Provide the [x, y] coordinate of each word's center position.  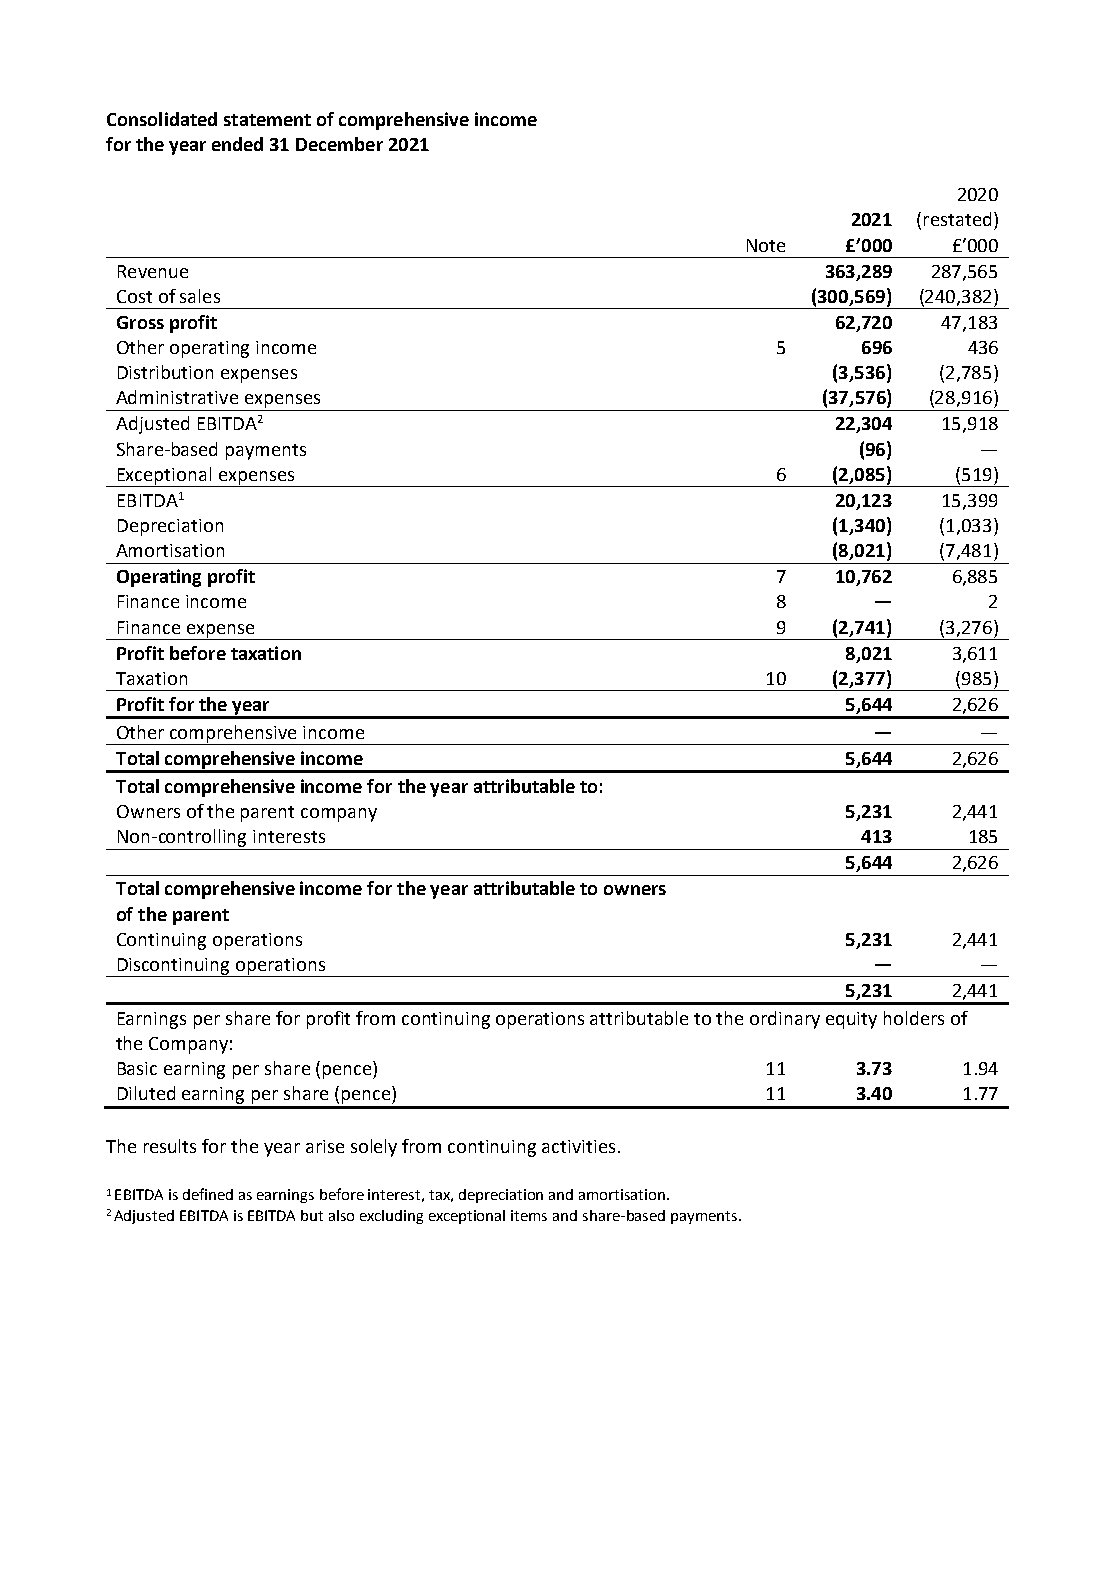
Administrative [177, 397]
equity [851, 1020]
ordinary [785, 1020]
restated [957, 219]
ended [237, 144]
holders [914, 1018]
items [529, 1215]
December [339, 144]
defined [208, 1194]
